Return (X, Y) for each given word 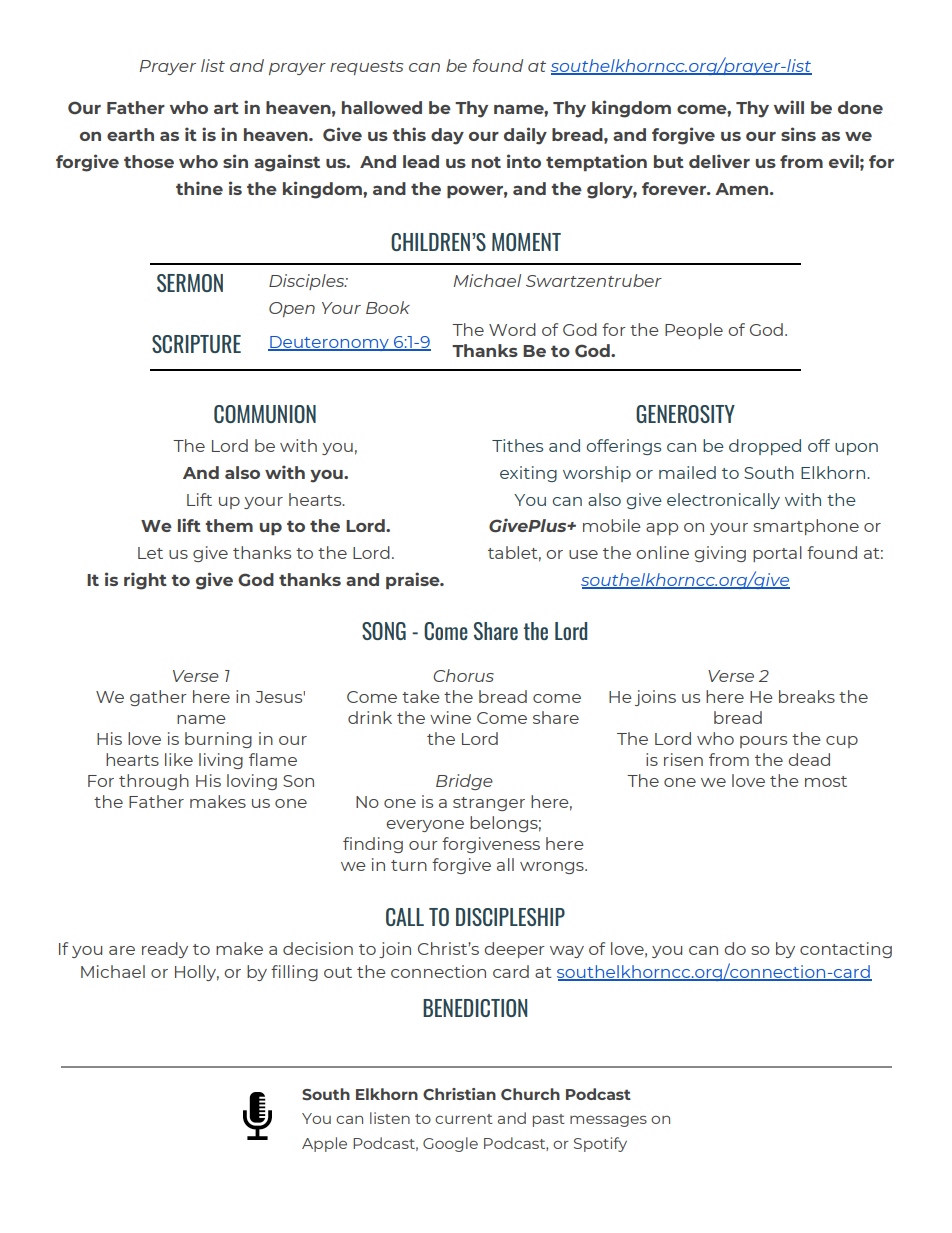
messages (608, 1121)
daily (525, 136)
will (789, 107)
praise (414, 580)
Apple (324, 1144)
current (464, 1119)
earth (130, 134)
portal (777, 554)
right (145, 581)
